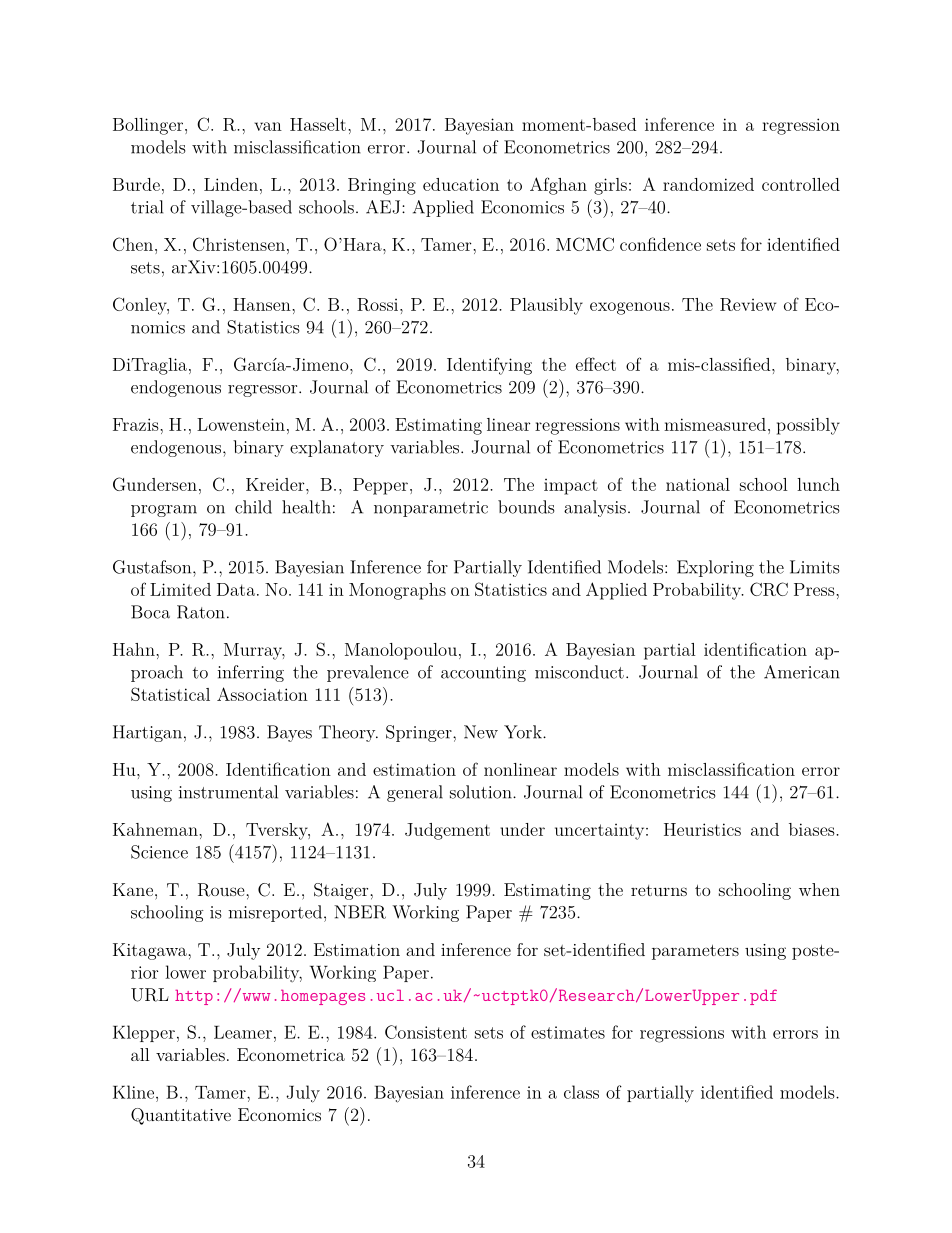 The height and width of the screenshot is (1233, 952). Describe the element at coordinates (698, 484) in the screenshot. I see `national` at that location.
